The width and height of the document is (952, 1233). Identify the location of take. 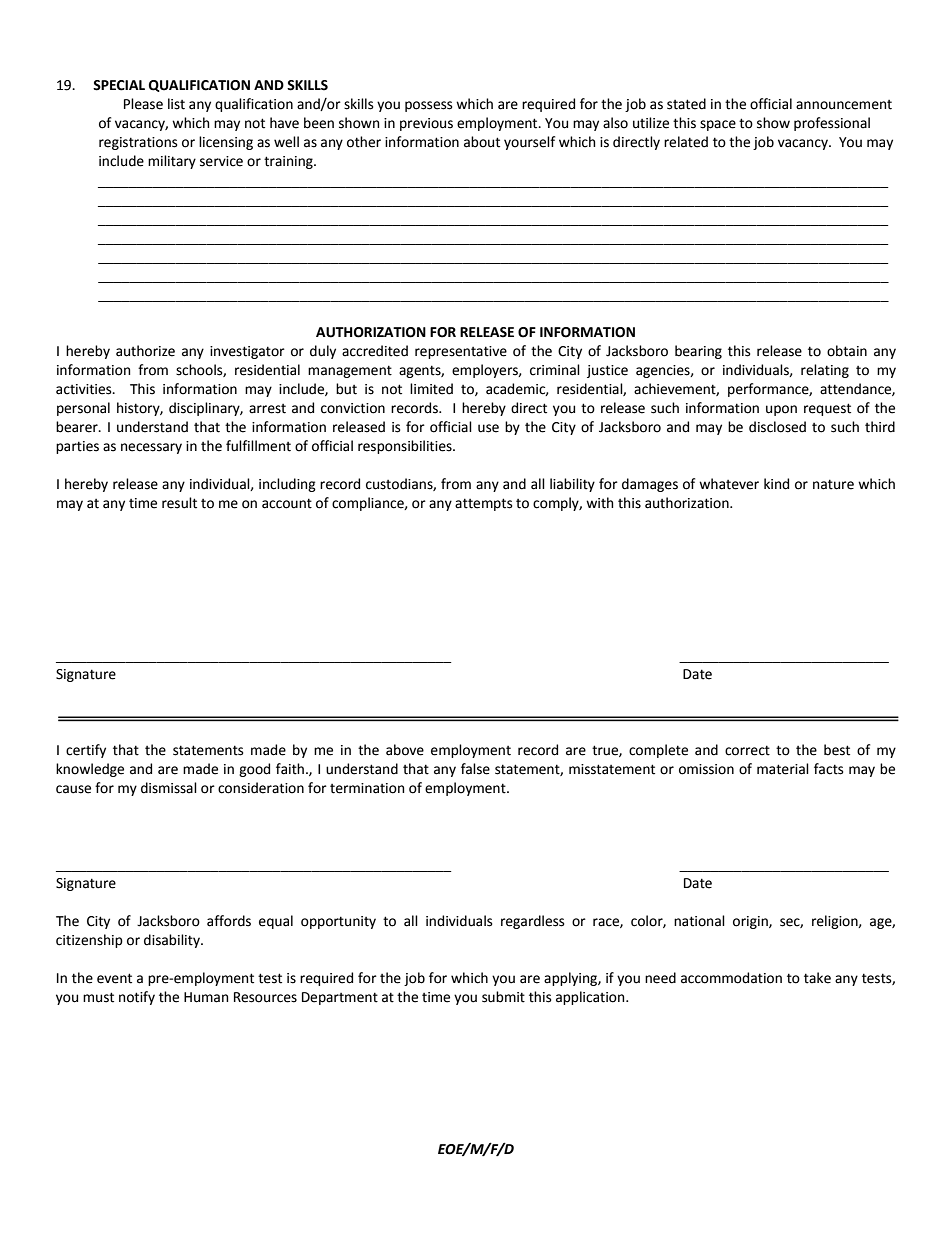
(817, 978).
